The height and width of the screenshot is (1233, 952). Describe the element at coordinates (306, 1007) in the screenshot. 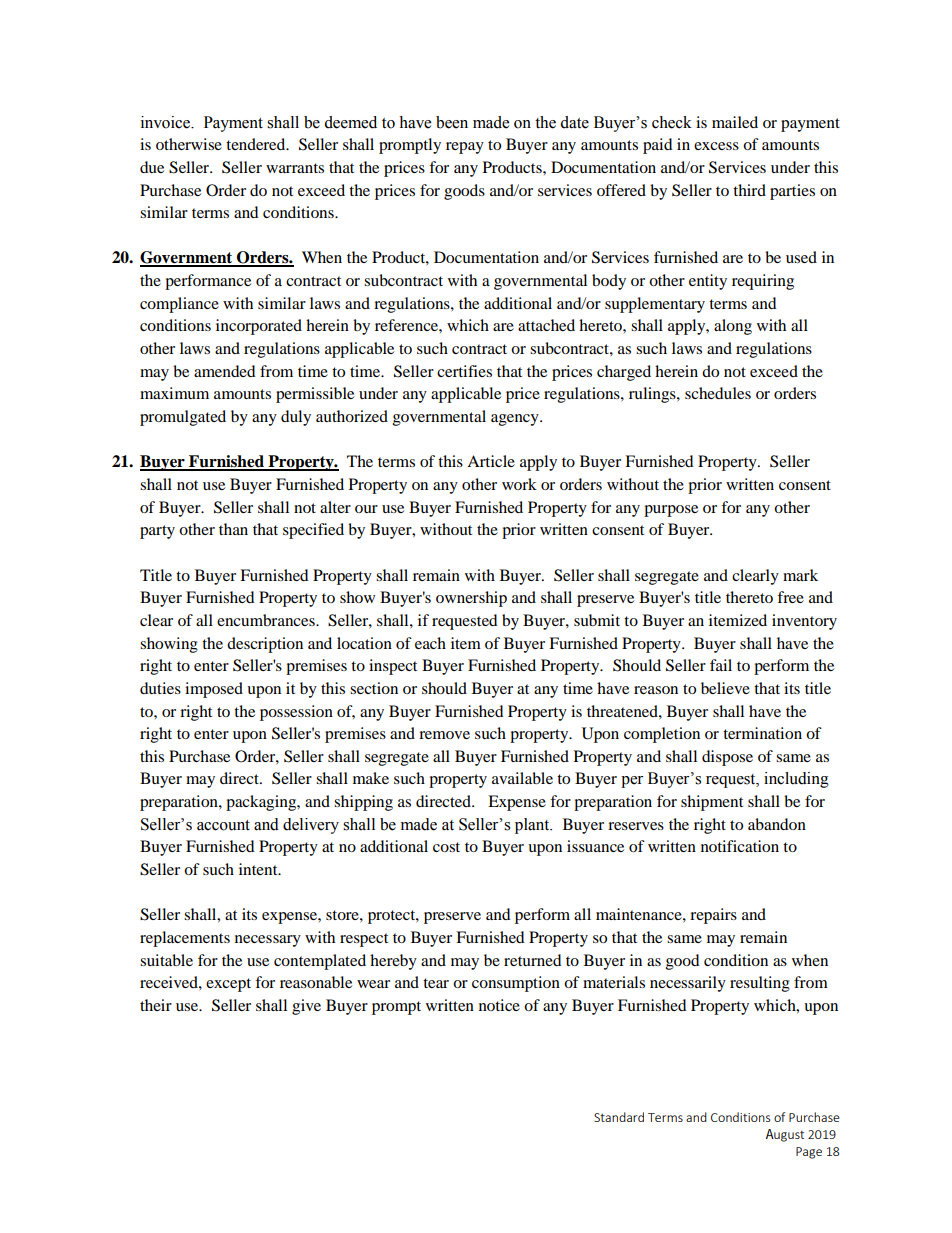

I see `give` at that location.
